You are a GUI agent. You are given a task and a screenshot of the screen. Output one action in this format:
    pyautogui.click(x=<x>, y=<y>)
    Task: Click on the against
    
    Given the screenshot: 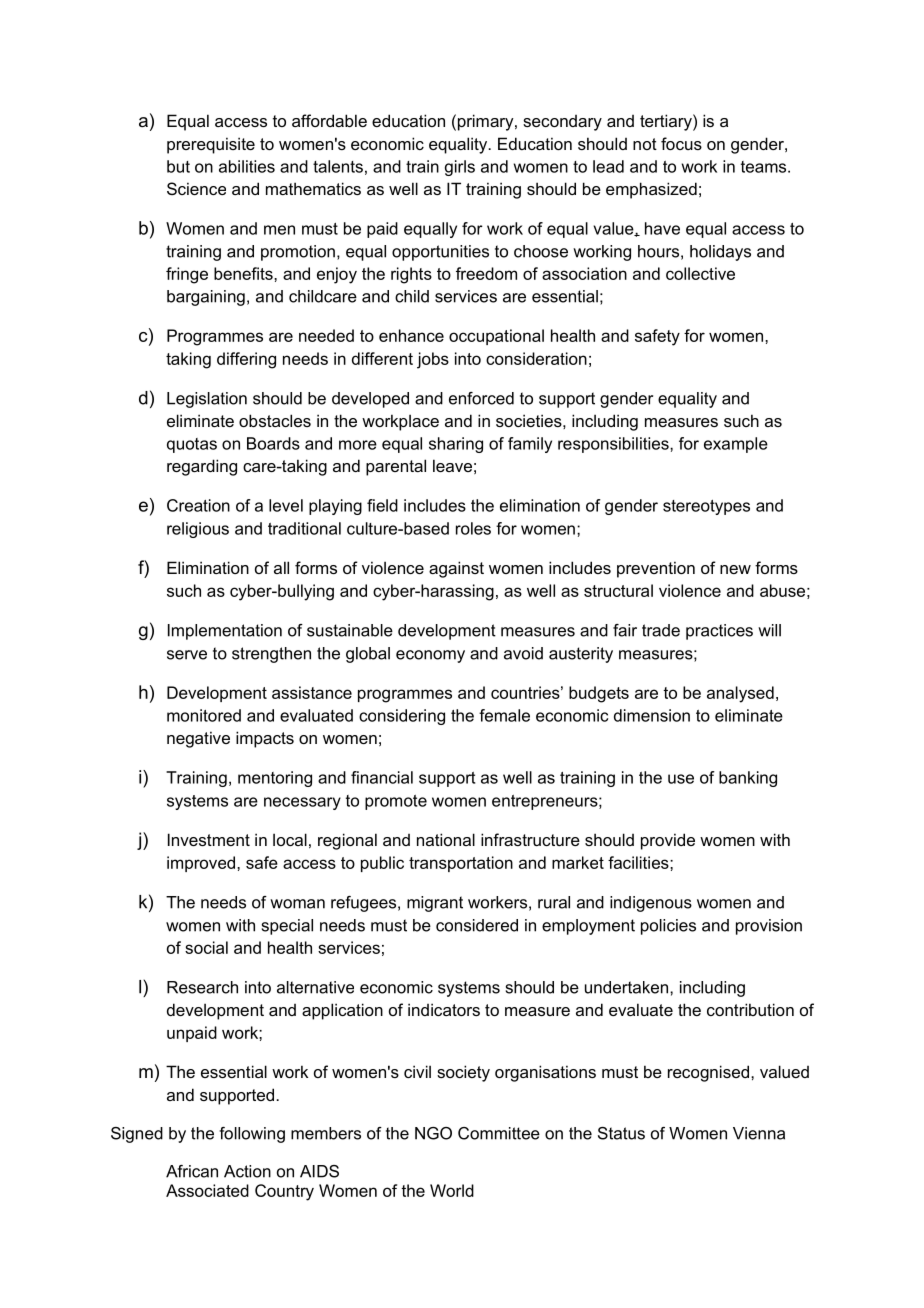 What is the action you would take?
    pyautogui.click(x=456, y=569)
